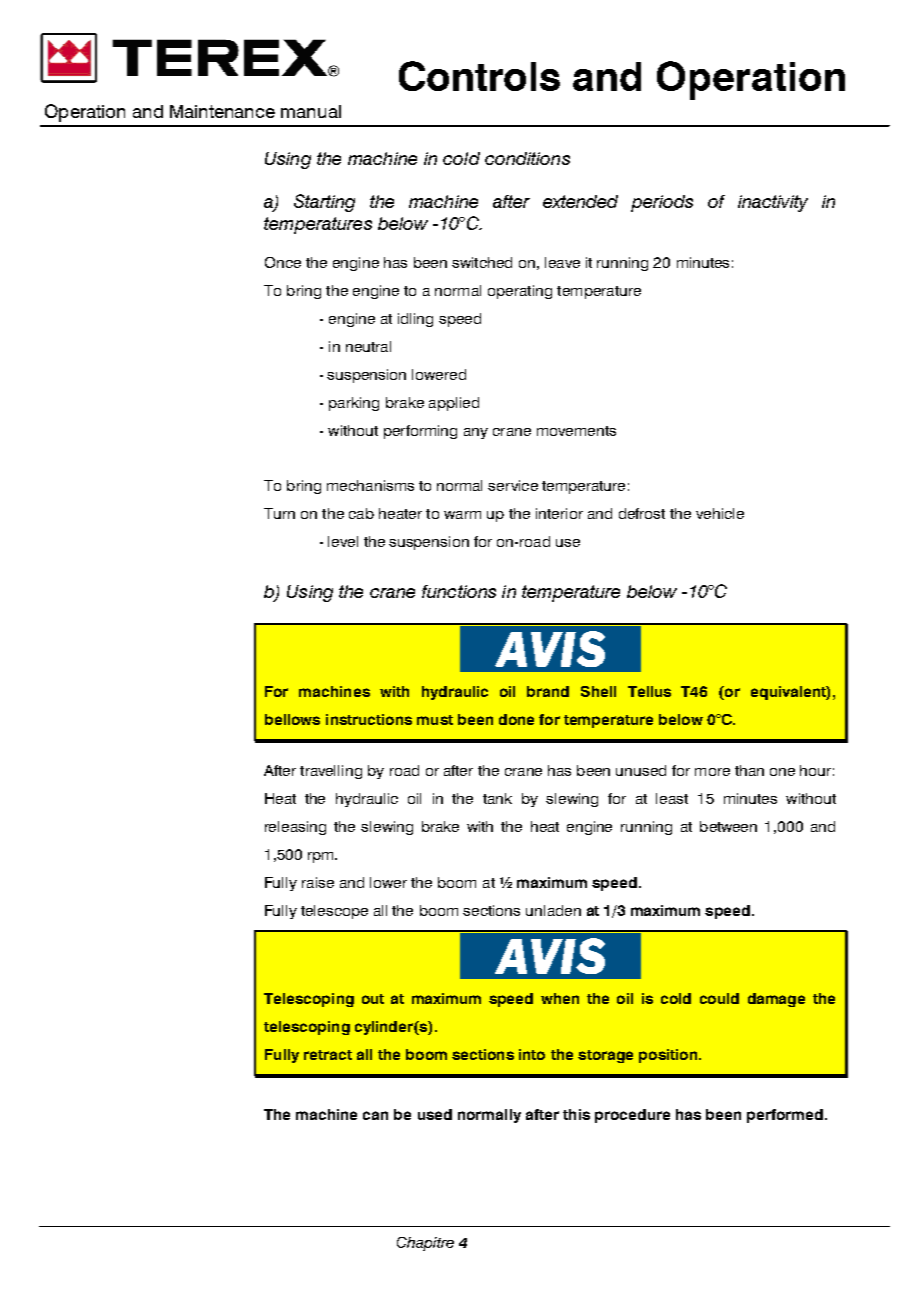 The image size is (924, 1308). I want to click on parking, so click(354, 404).
